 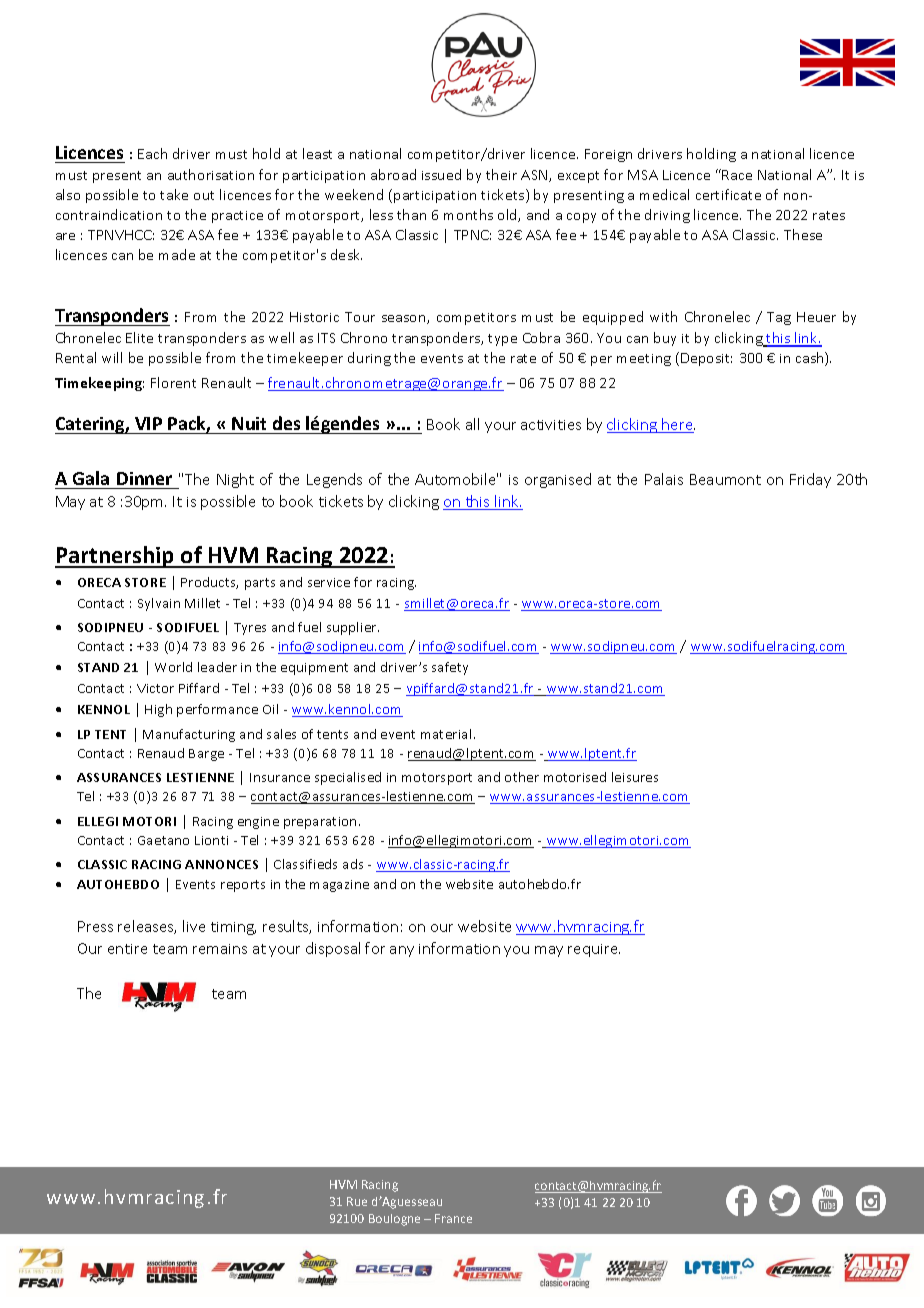 What do you see at coordinates (677, 425) in the page?
I see `here` at bounding box center [677, 425].
